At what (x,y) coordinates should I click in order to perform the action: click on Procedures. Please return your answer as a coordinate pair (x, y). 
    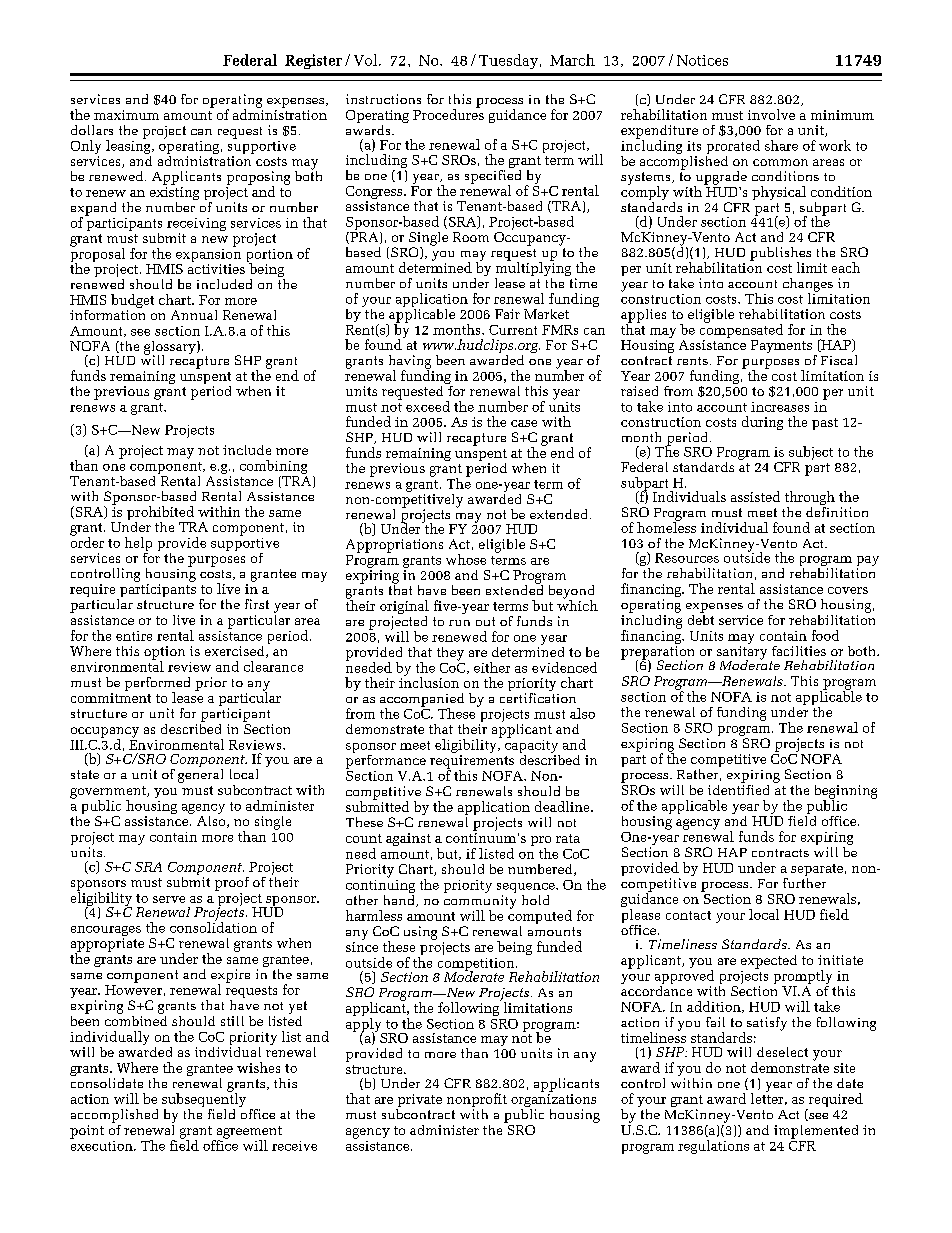
    Looking at the image, I should click on (448, 113).
